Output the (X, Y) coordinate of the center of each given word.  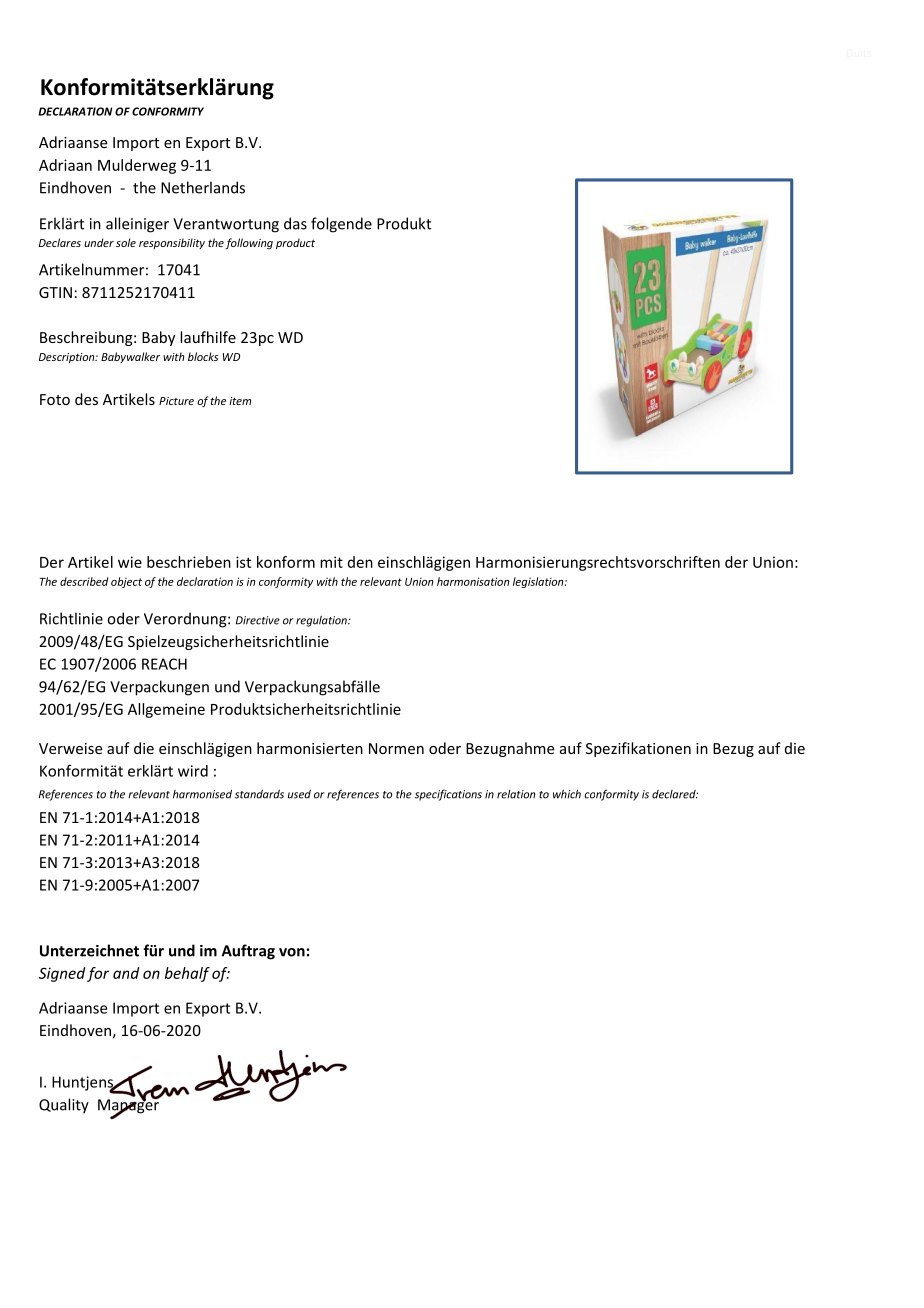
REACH (164, 664)
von (292, 952)
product (295, 244)
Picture (176, 401)
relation (516, 794)
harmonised (202, 794)
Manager (129, 1106)
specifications (448, 795)
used (299, 794)
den (360, 562)
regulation (322, 621)
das (295, 223)
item (240, 401)
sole (126, 242)
